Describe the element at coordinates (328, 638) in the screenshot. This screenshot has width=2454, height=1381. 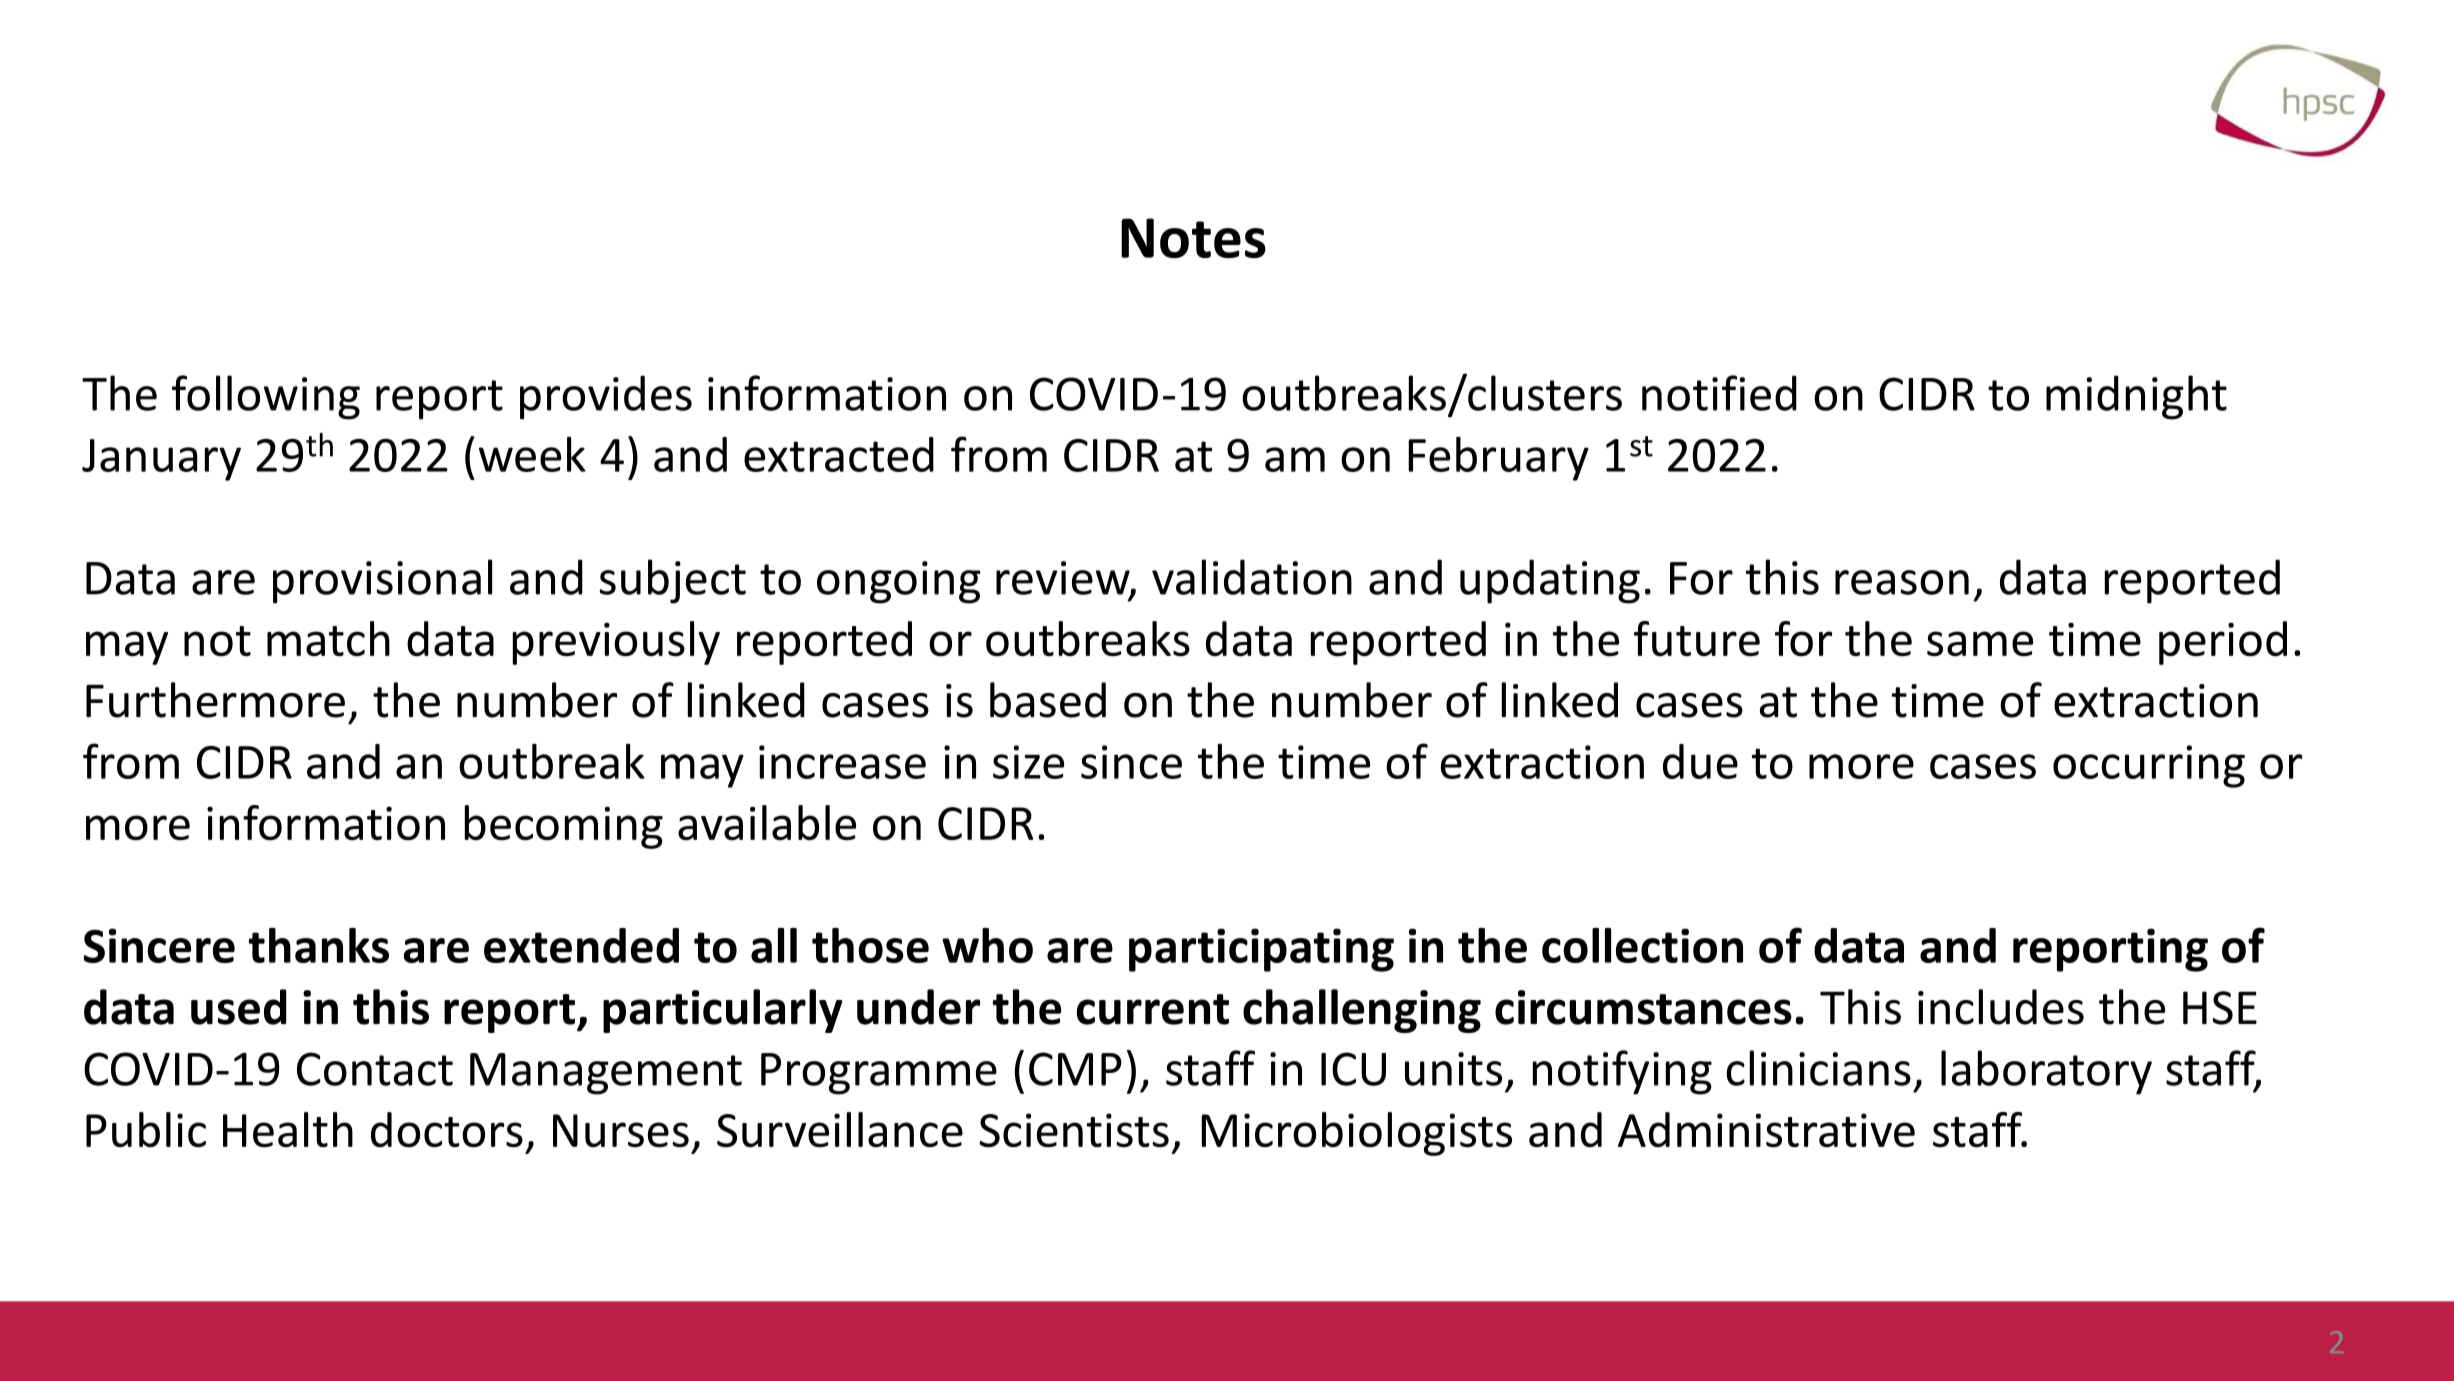
I see `match` at that location.
